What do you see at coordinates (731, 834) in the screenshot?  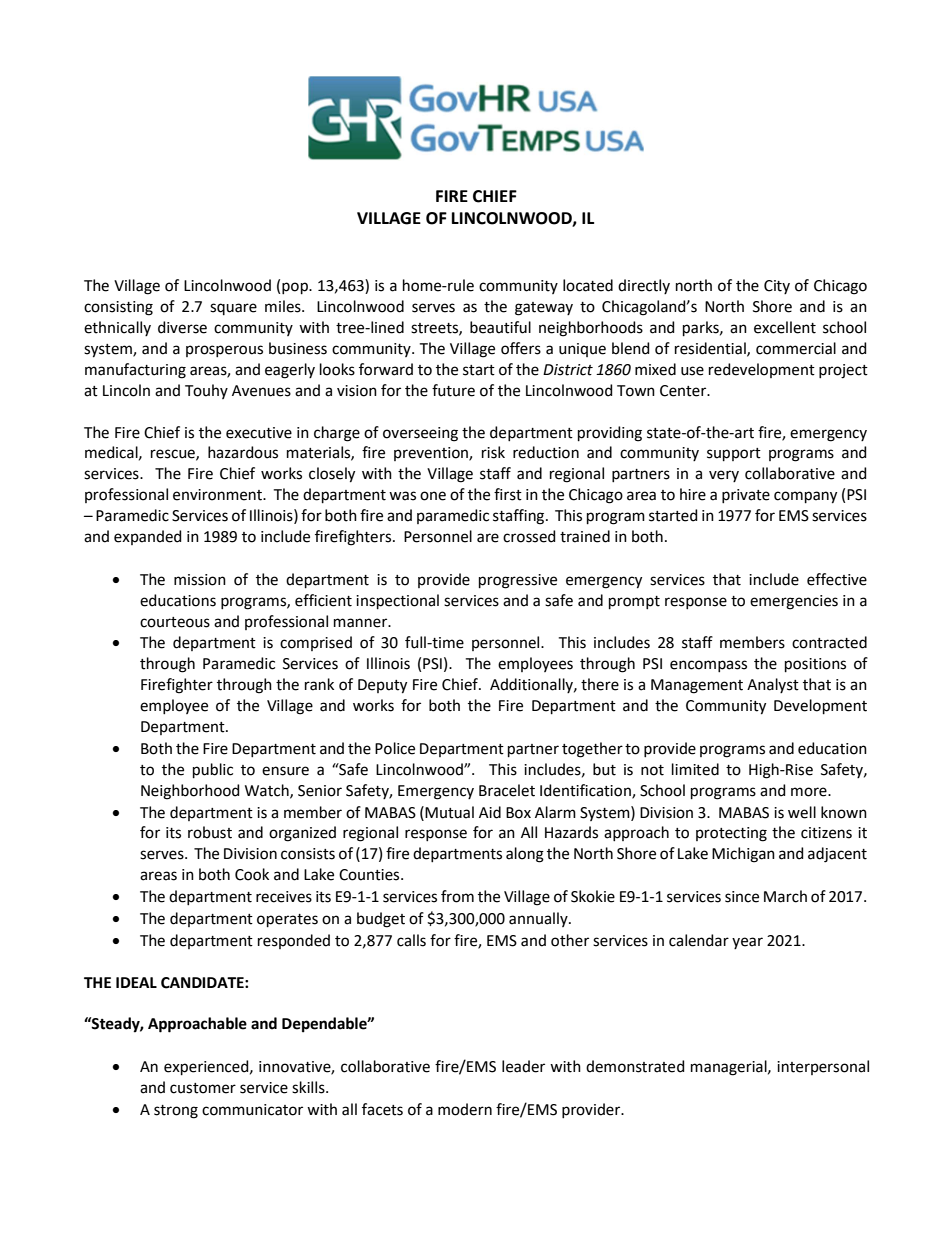 I see `protecting` at bounding box center [731, 834].
